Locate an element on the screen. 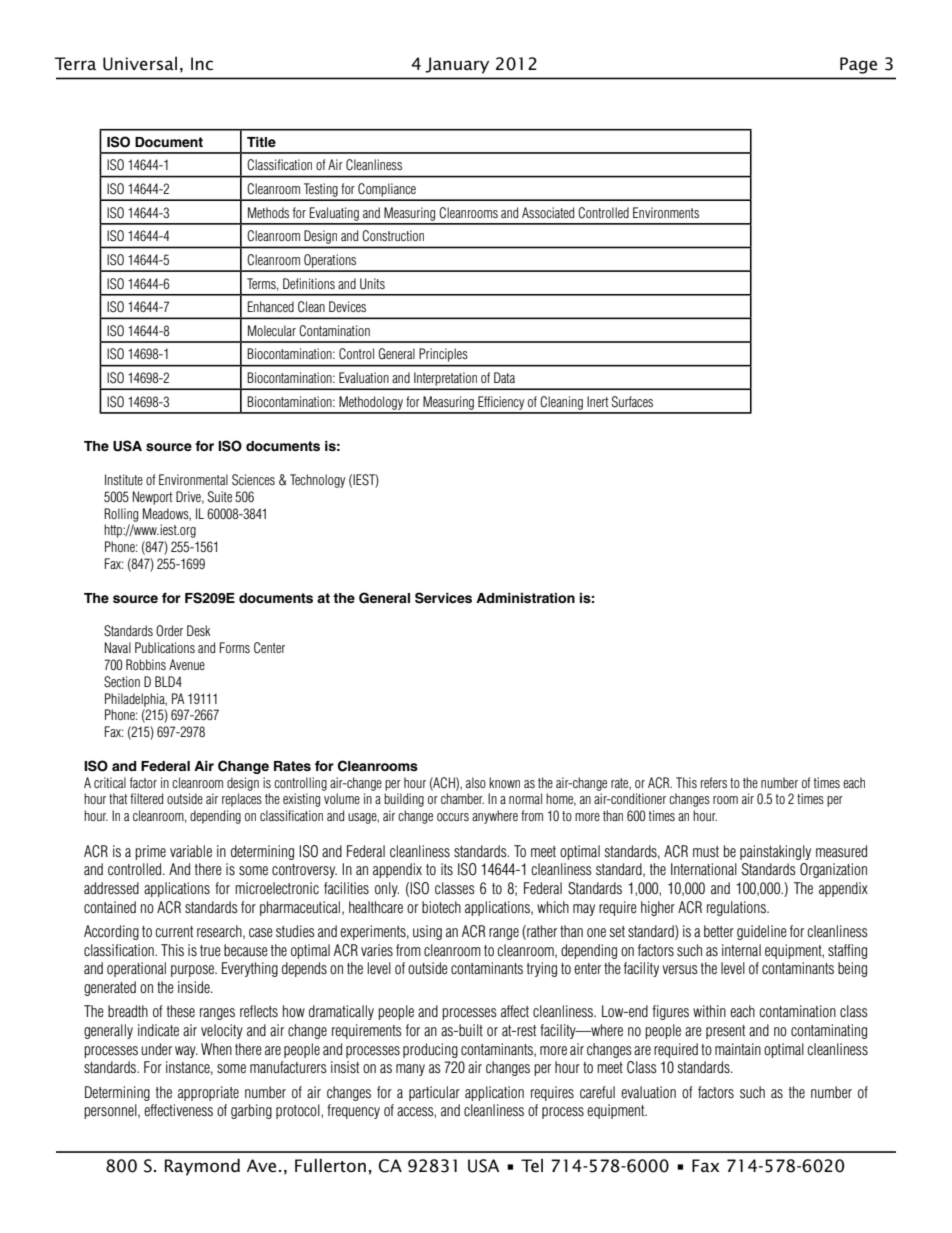  effectiveness is located at coordinates (178, 1110).
